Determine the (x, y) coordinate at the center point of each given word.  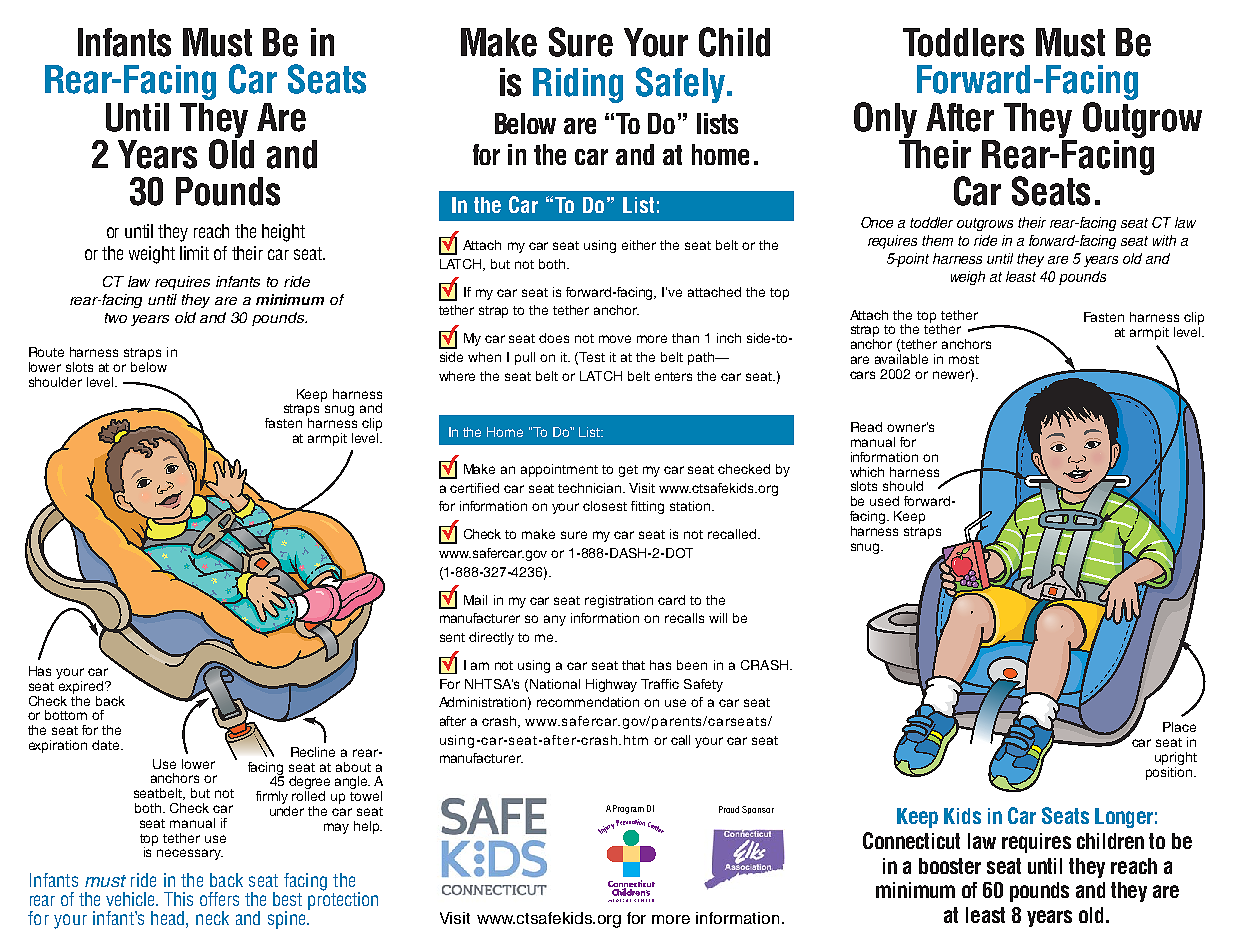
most (964, 359)
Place (1179, 727)
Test (592, 357)
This (178, 899)
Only (887, 121)
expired (81, 686)
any (555, 620)
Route (46, 352)
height (283, 233)
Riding (578, 85)
